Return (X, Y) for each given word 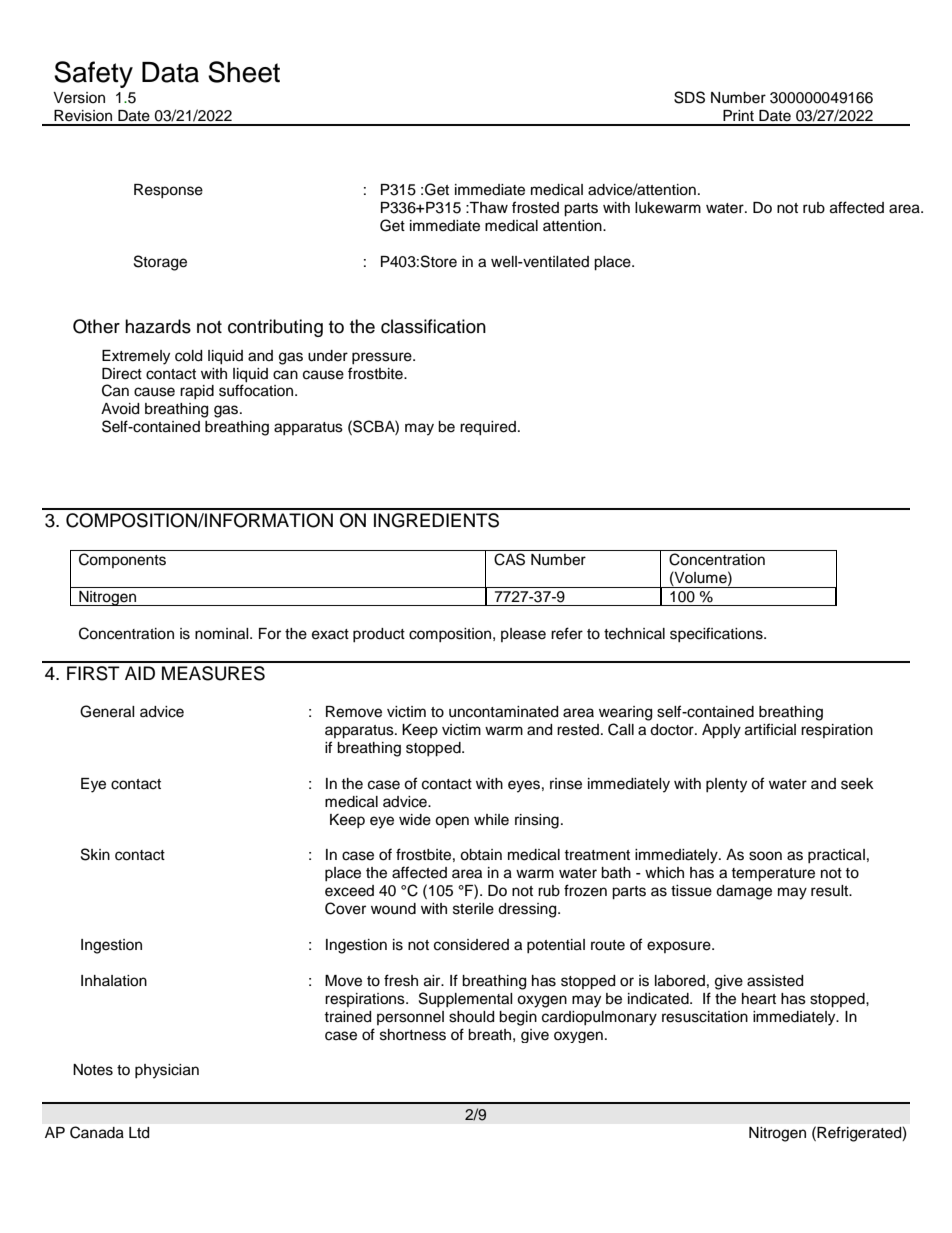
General (107, 711)
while (491, 820)
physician (167, 1071)
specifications (717, 634)
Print (738, 115)
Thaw (488, 208)
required (488, 428)
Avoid (120, 409)
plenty (726, 785)
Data (170, 72)
